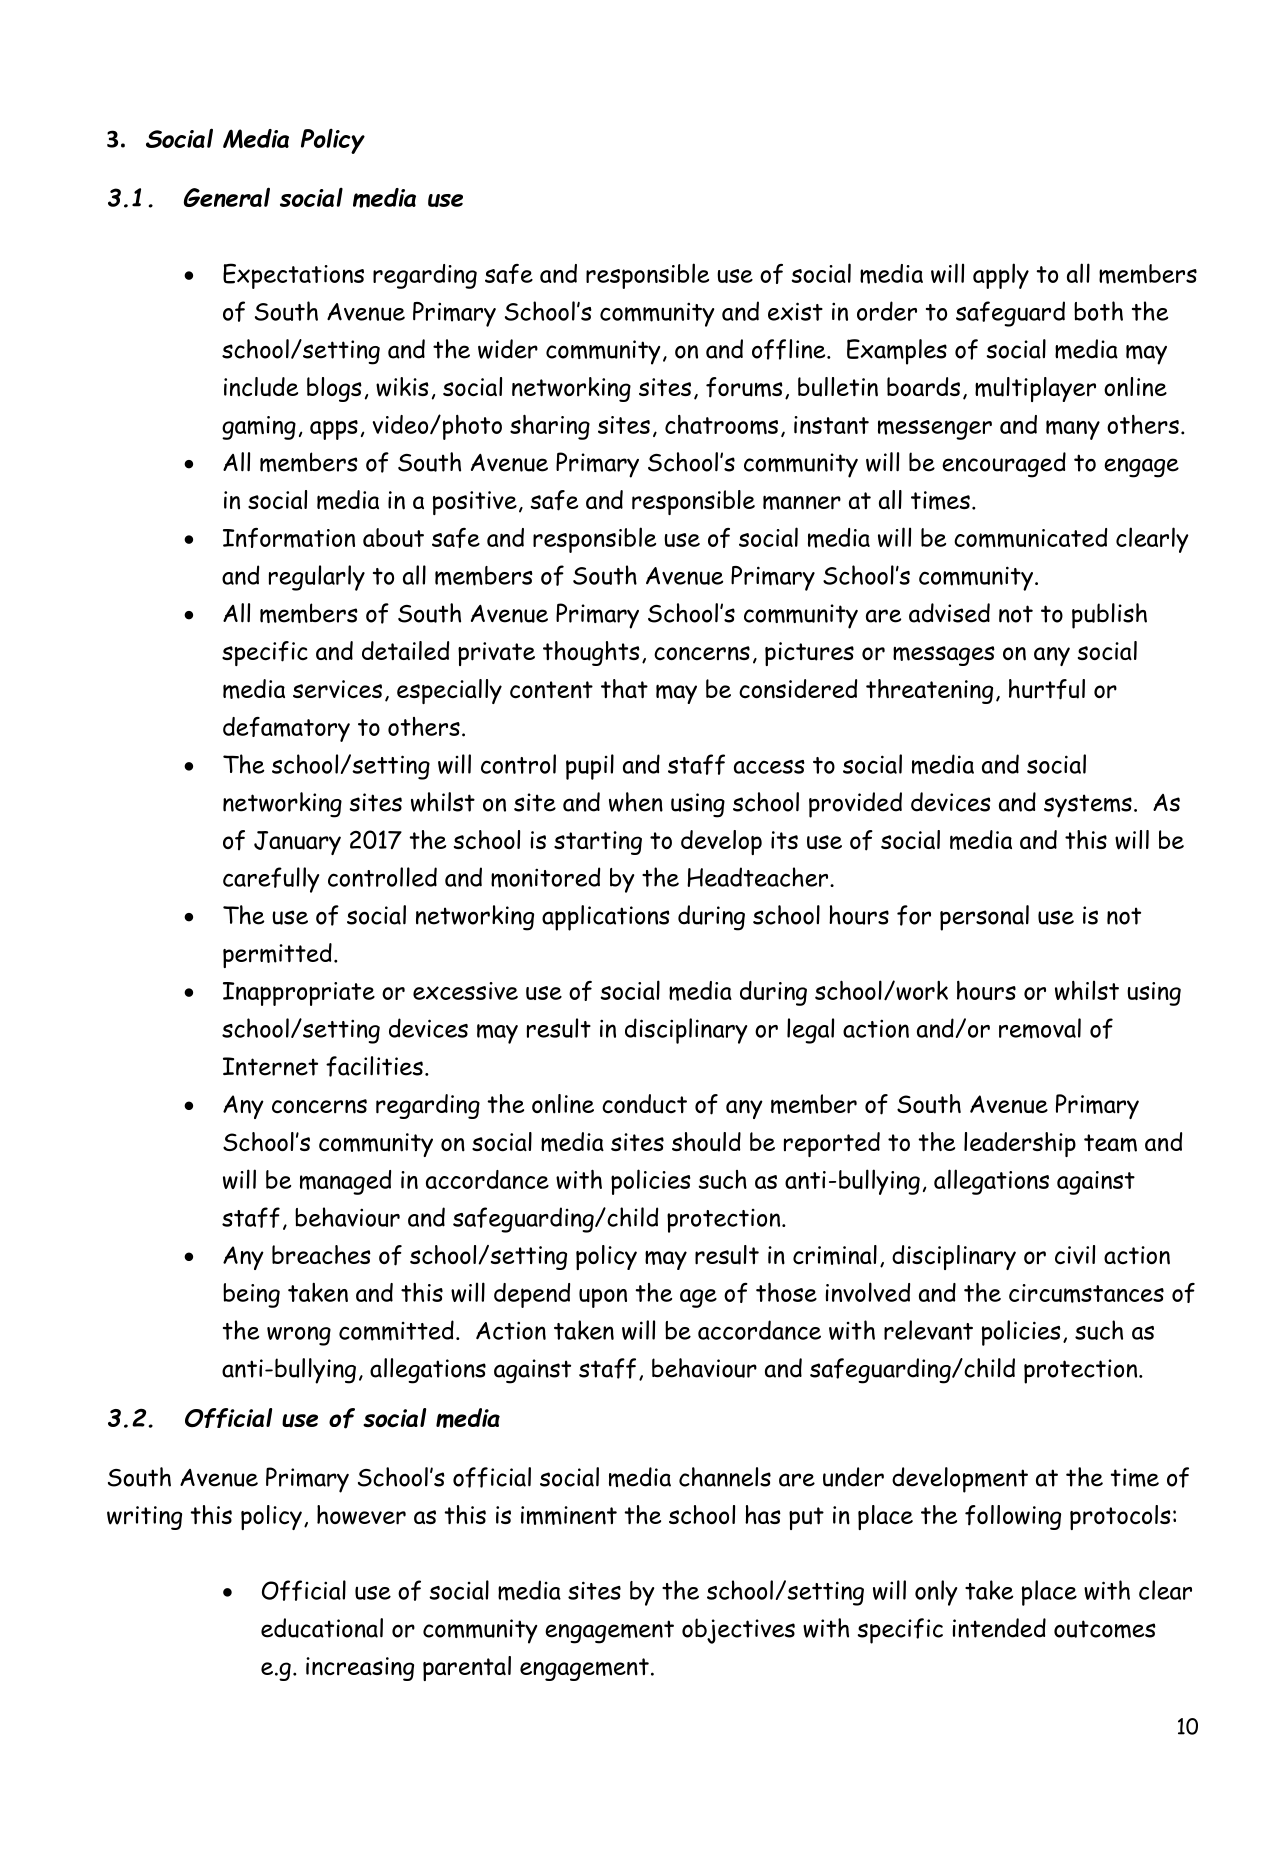  Describe the element at coordinates (251, 1295) in the screenshot. I see `being` at that location.
